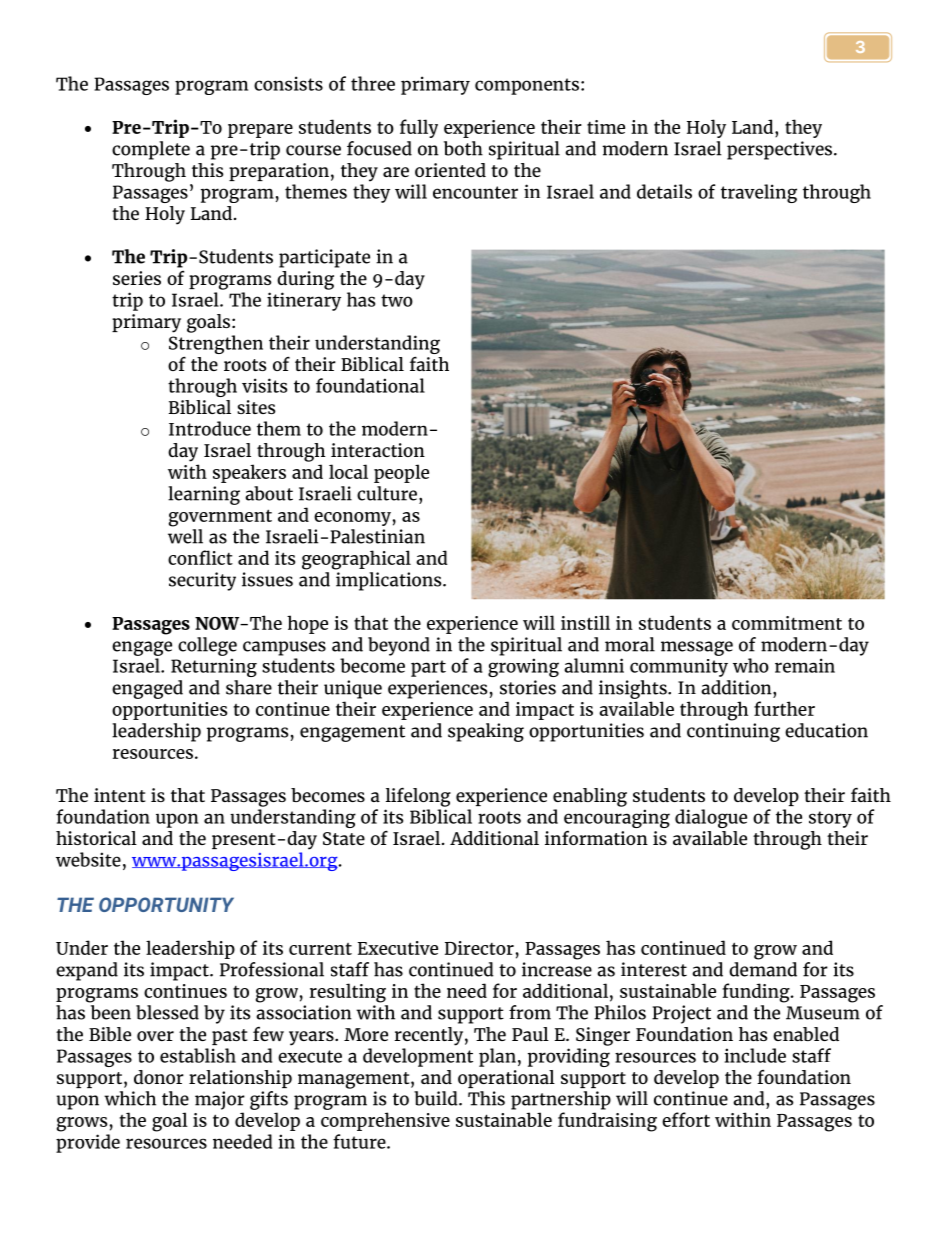 Image resolution: width=952 pixels, height=1233 pixels. I want to click on commitment, so click(787, 623).
